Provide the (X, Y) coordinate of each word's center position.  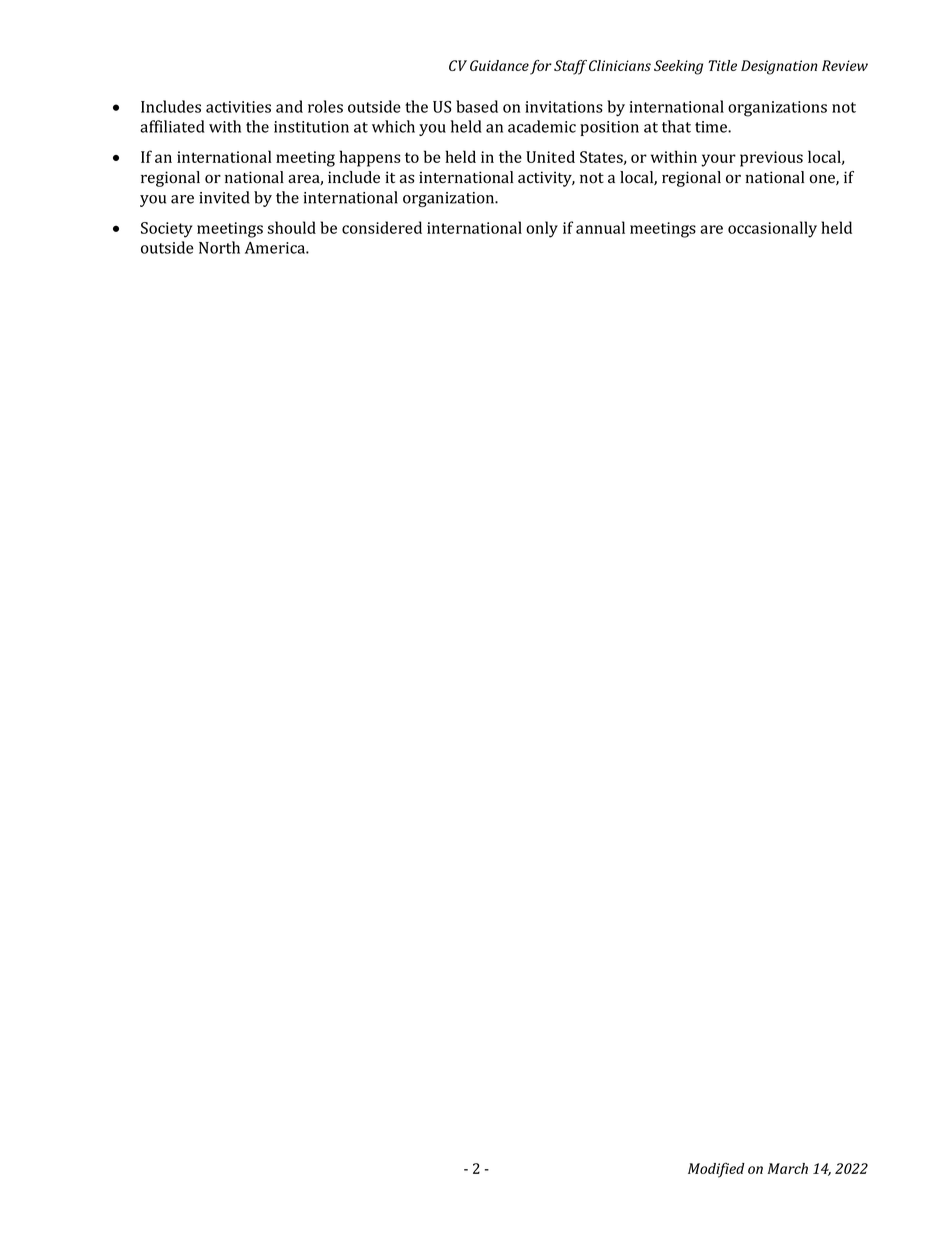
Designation (779, 67)
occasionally (772, 229)
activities (238, 107)
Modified (716, 1170)
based (477, 106)
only (542, 229)
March (787, 1168)
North (219, 247)
